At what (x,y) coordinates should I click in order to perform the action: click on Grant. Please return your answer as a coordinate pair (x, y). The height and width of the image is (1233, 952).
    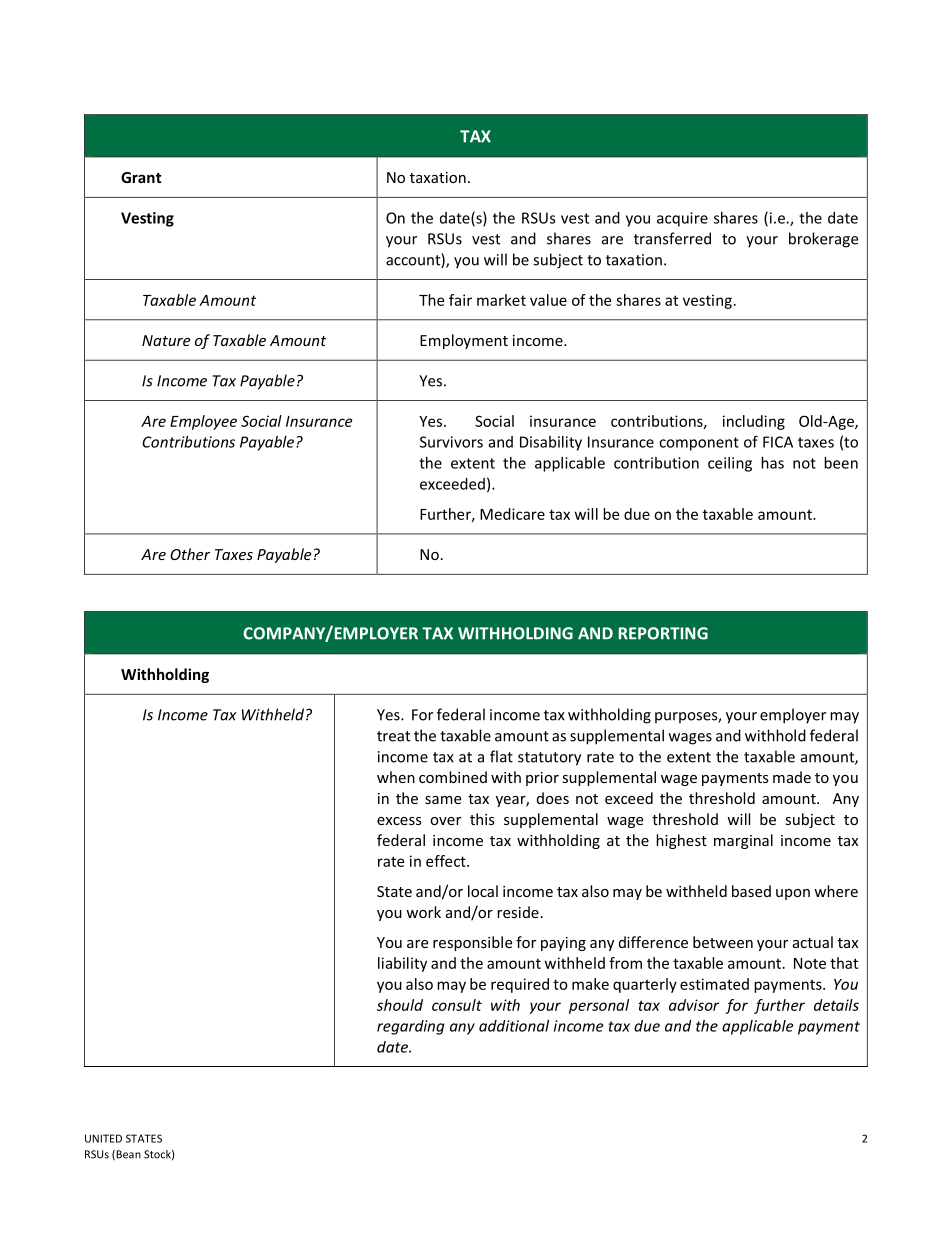
    Looking at the image, I should click on (141, 177).
